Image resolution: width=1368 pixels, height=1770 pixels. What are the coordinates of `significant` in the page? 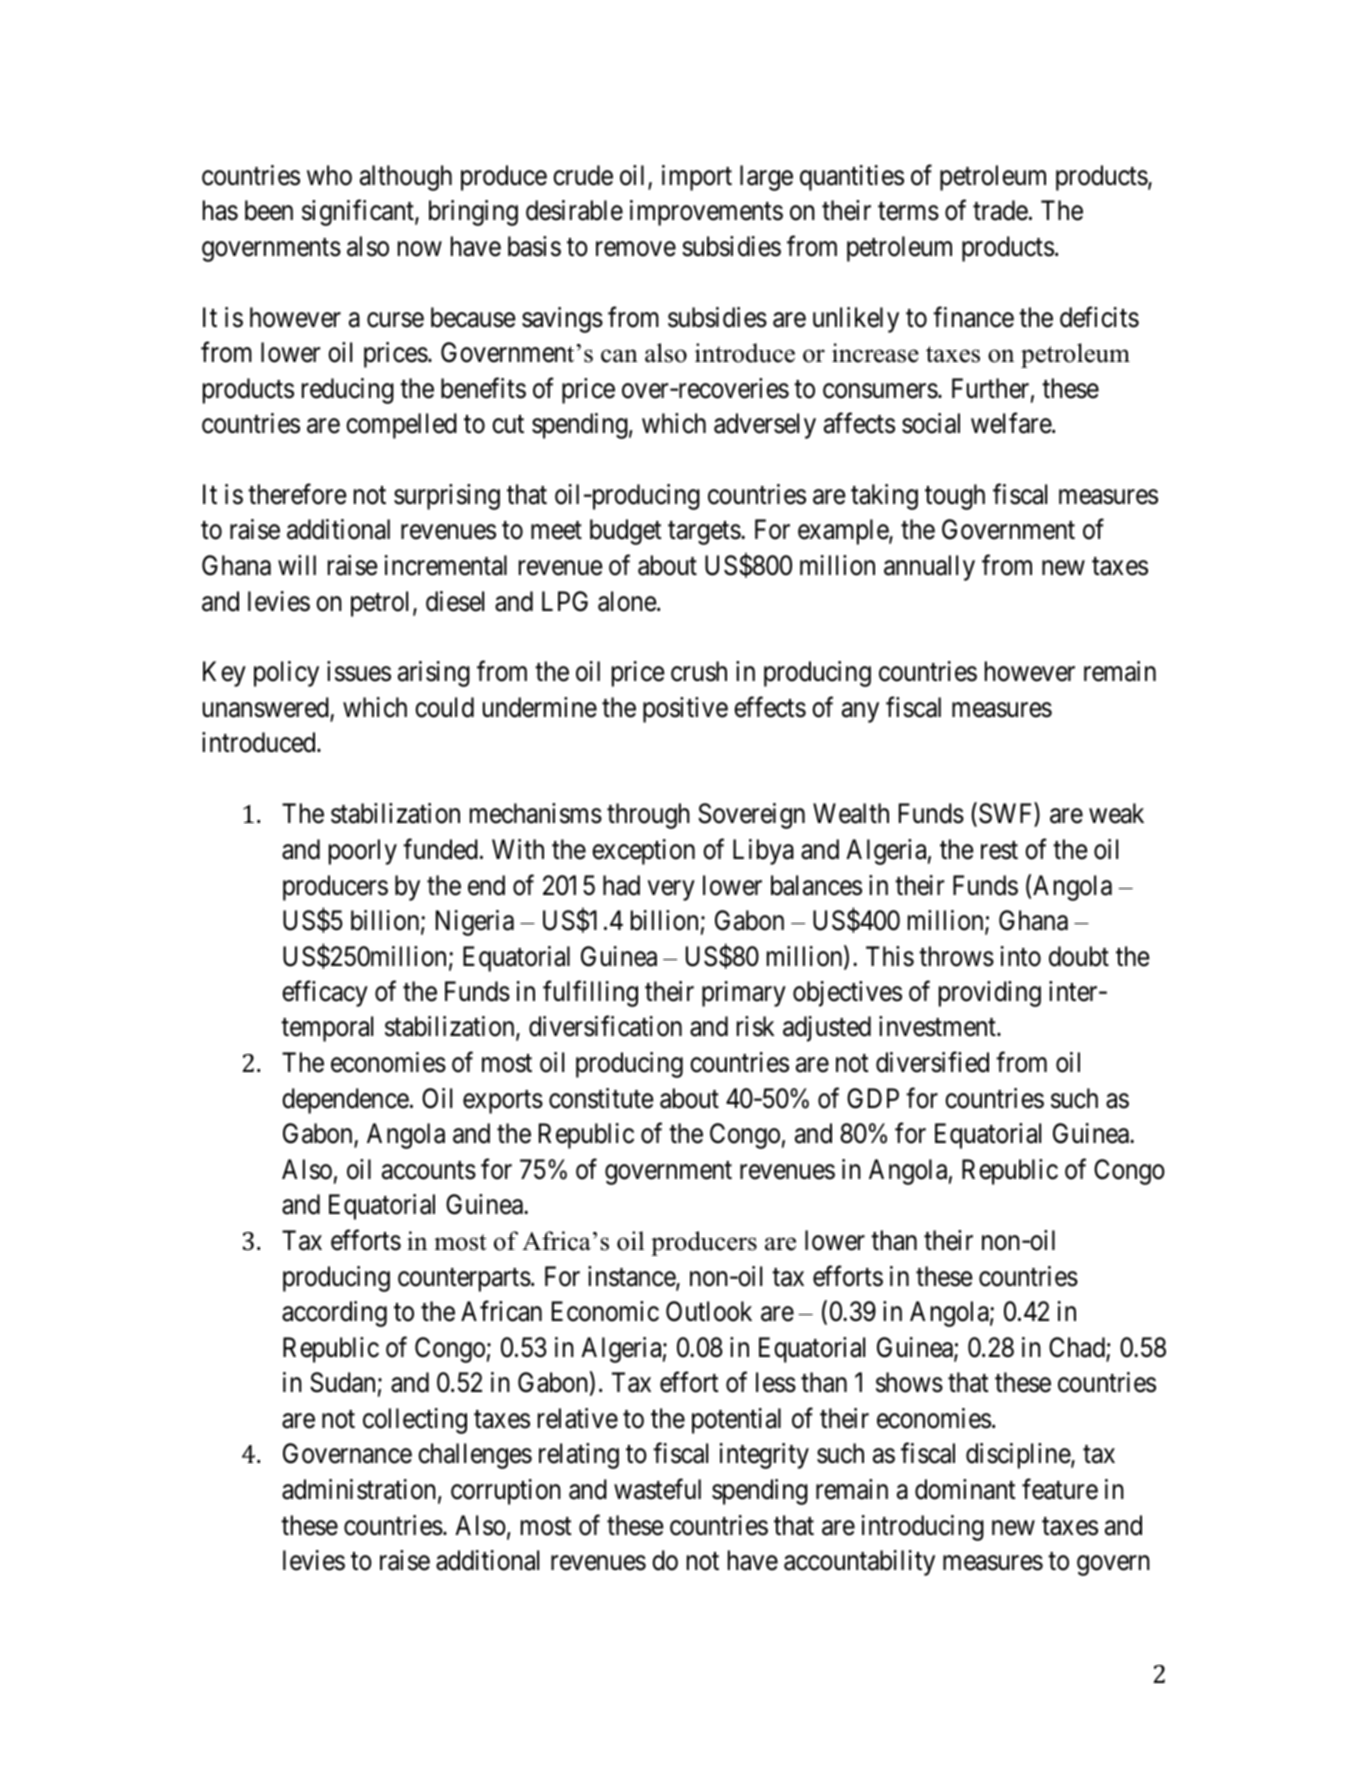 It's located at (359, 213).
